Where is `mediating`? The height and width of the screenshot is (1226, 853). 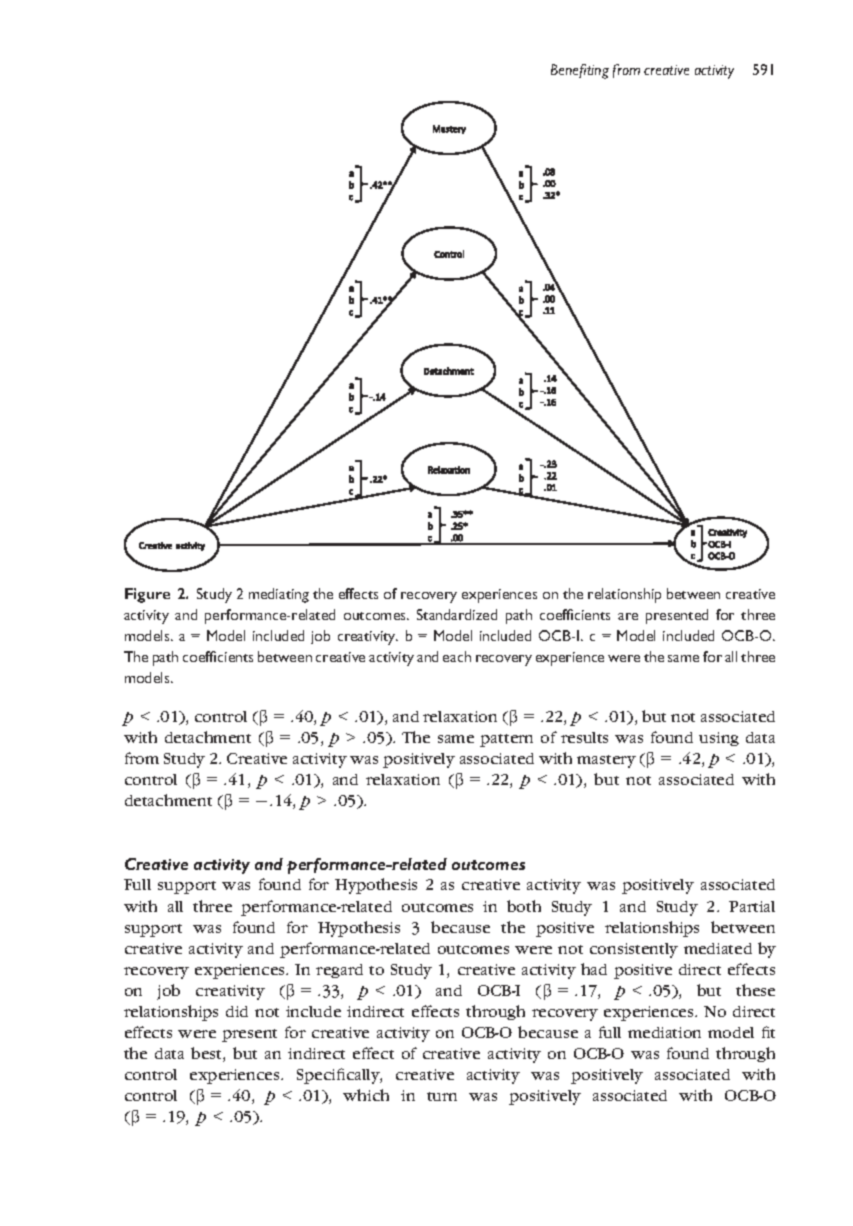 mediating is located at coordinates (279, 595).
